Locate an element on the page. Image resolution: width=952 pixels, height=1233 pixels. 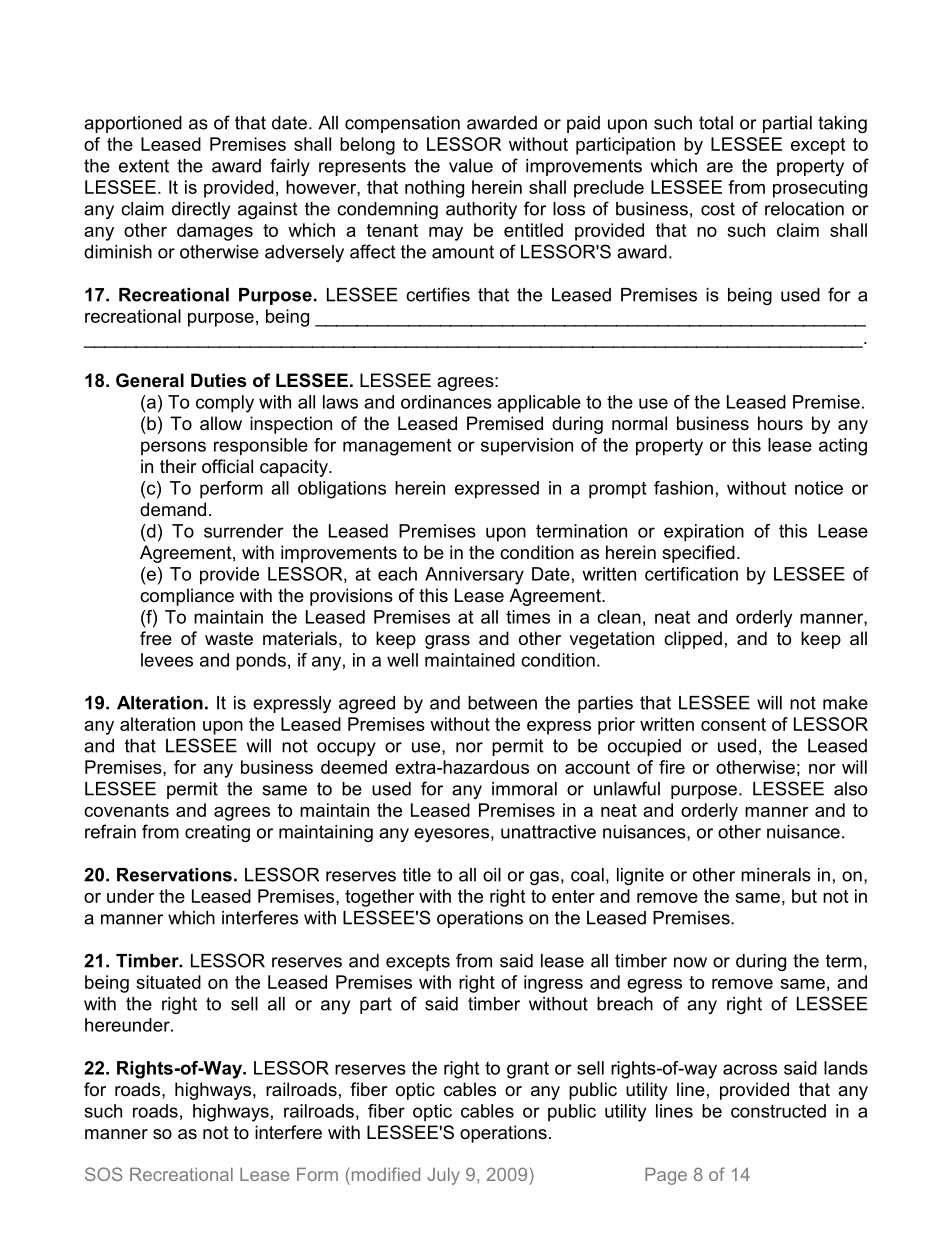
SOS is located at coordinates (104, 1174).
